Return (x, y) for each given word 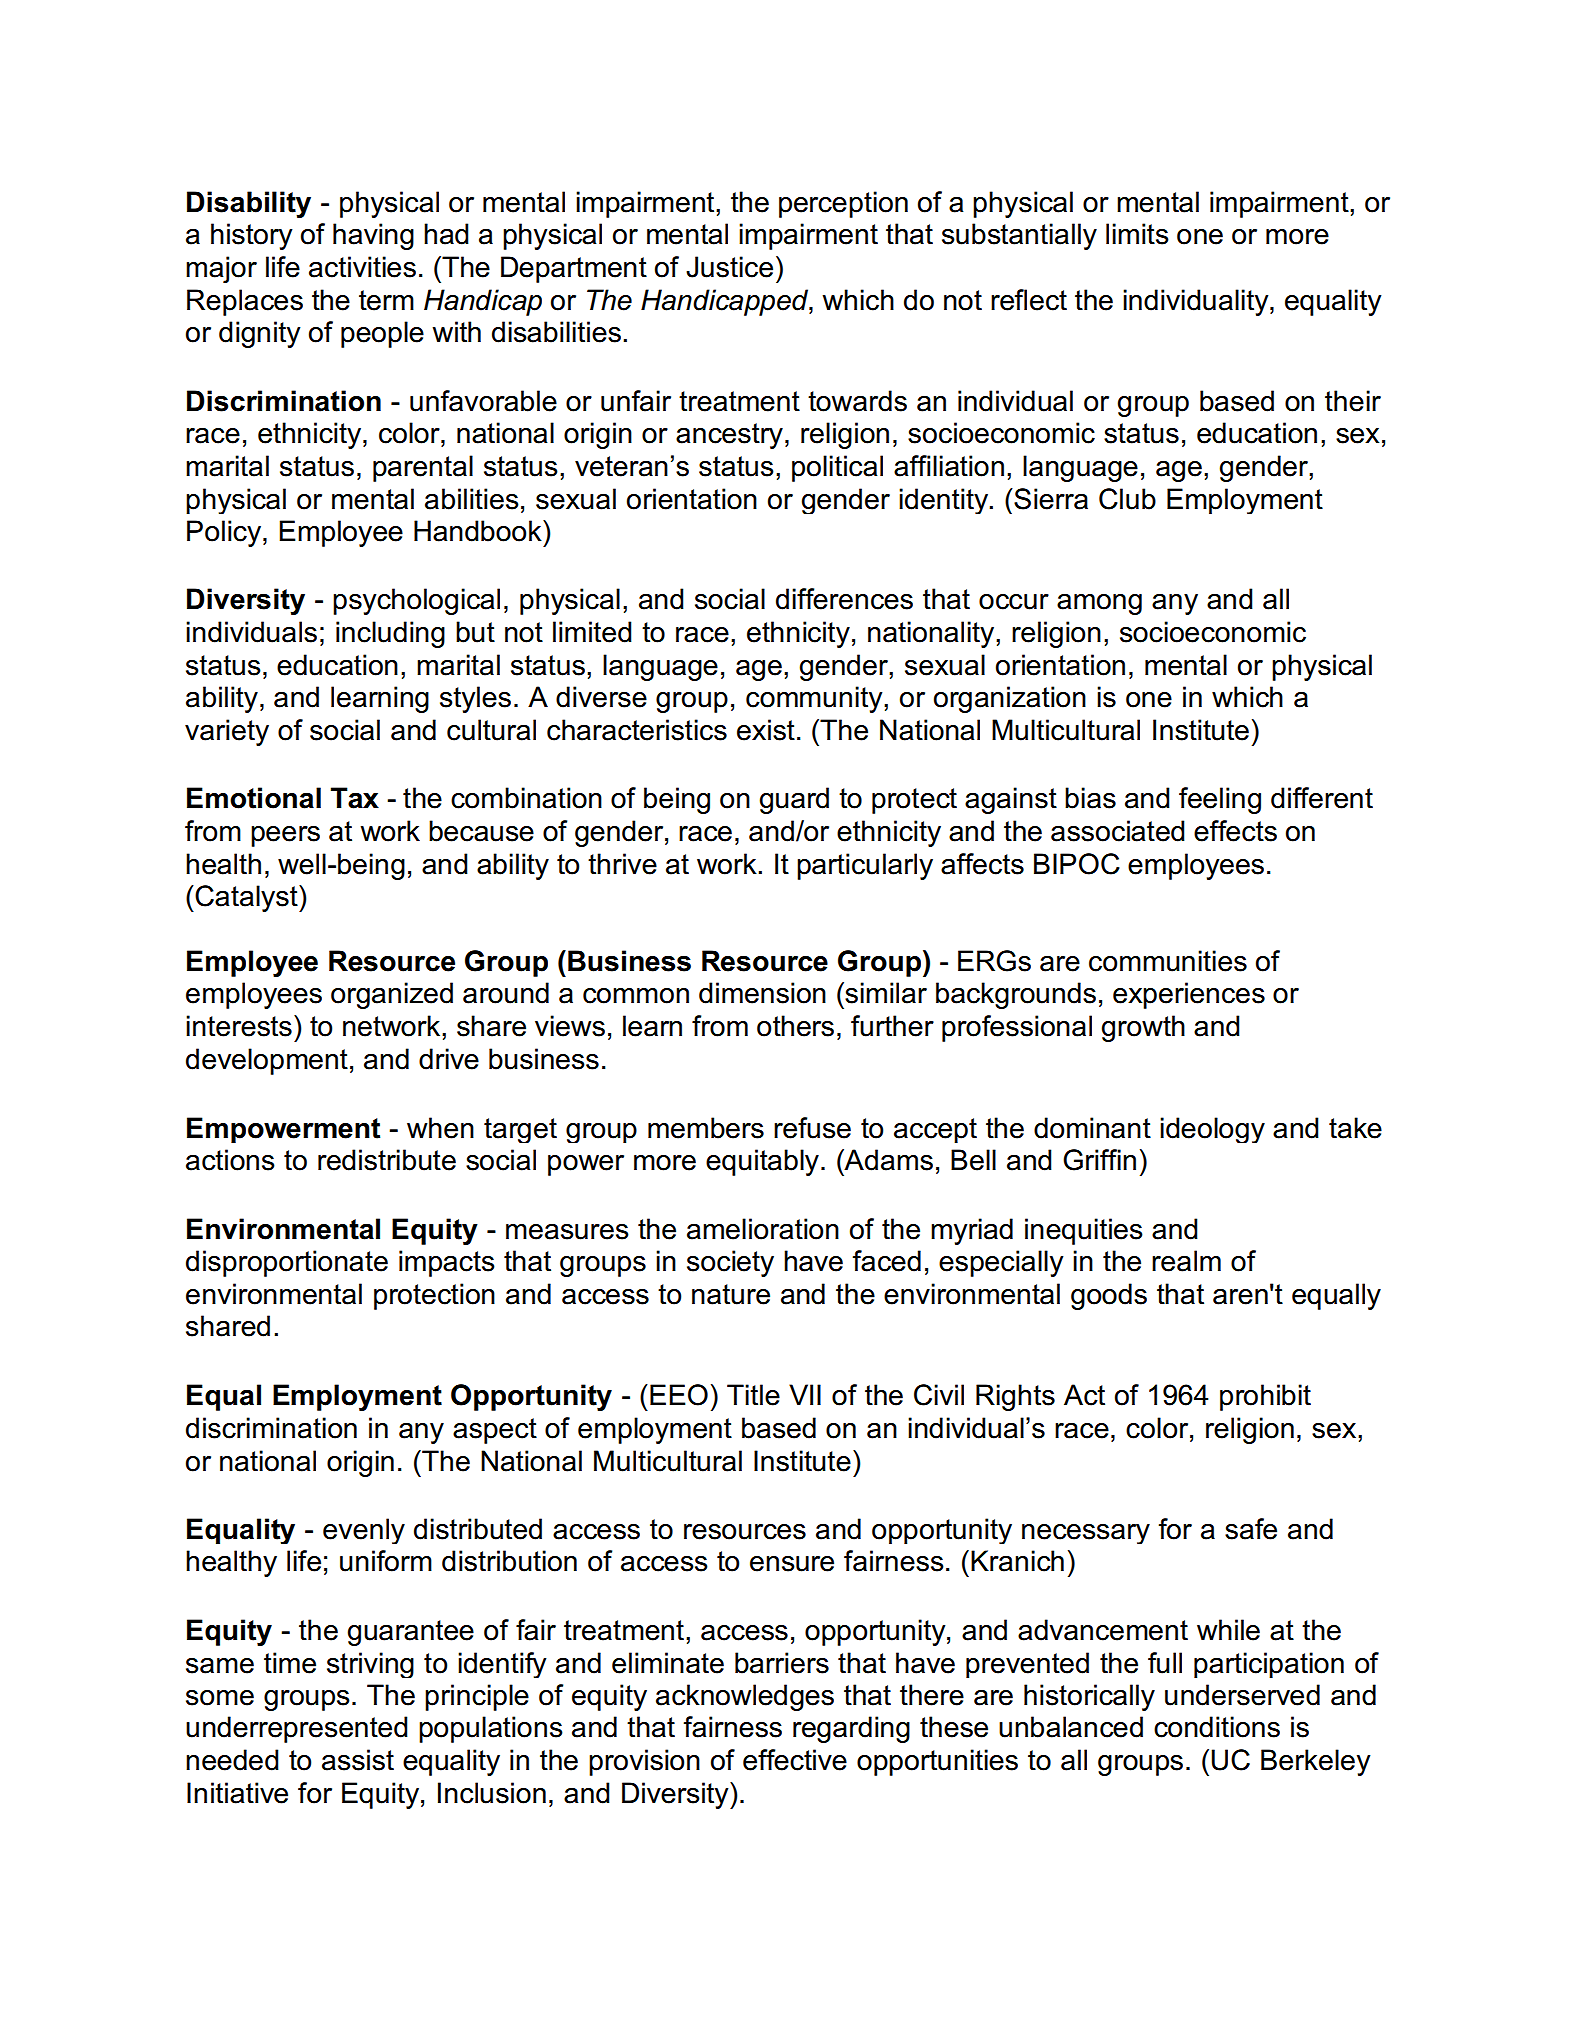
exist (766, 730)
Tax (355, 798)
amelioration (763, 1229)
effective (795, 1760)
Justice (729, 267)
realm (1186, 1261)
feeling (1220, 800)
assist (358, 1760)
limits (1137, 234)
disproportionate (287, 1263)
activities (362, 267)
